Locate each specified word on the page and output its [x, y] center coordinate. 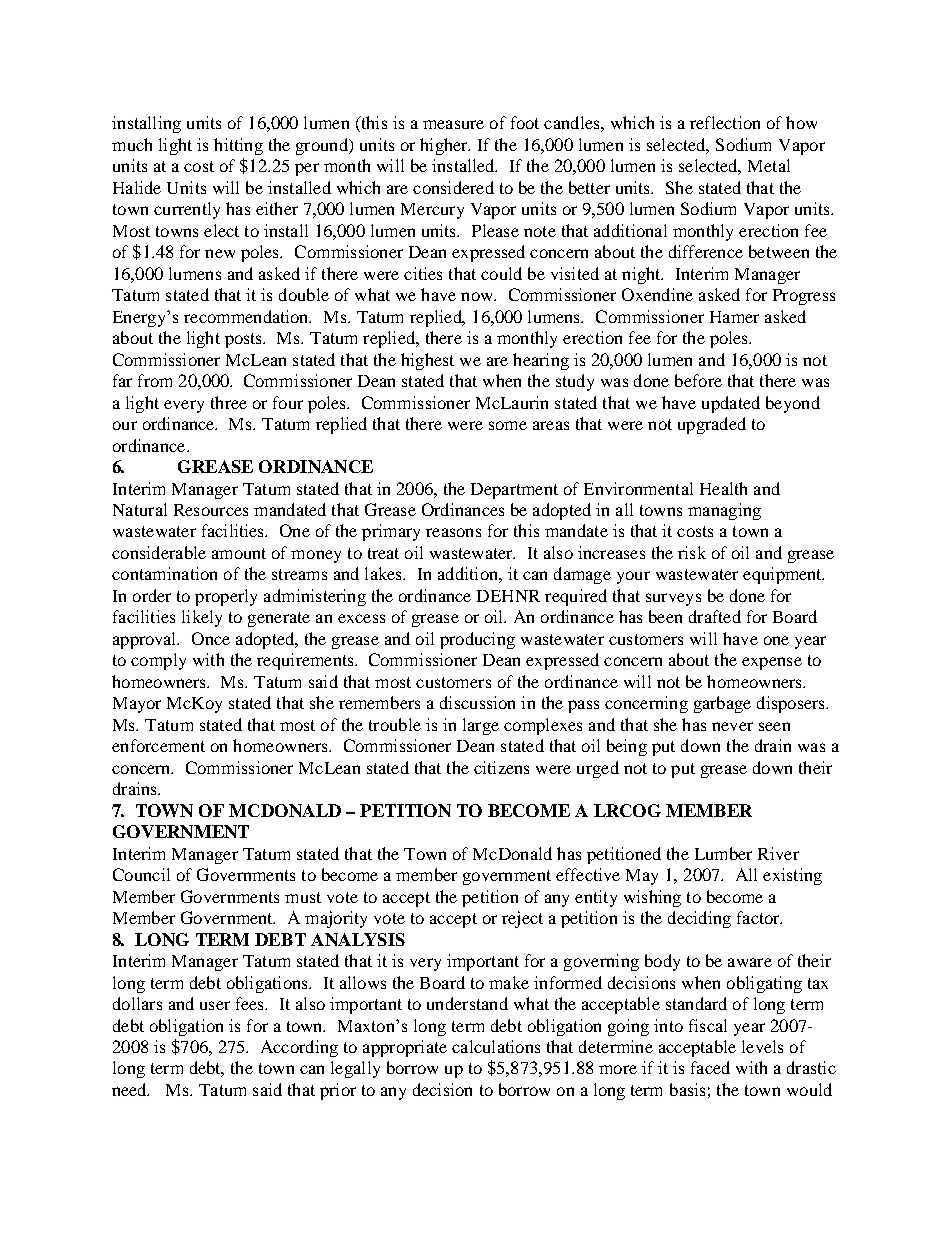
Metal [769, 165]
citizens [501, 767]
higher [445, 146]
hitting [238, 146]
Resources [211, 510]
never [732, 726]
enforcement [158, 745]
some [508, 425]
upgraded [712, 425]
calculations [496, 1046]
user [215, 1005]
